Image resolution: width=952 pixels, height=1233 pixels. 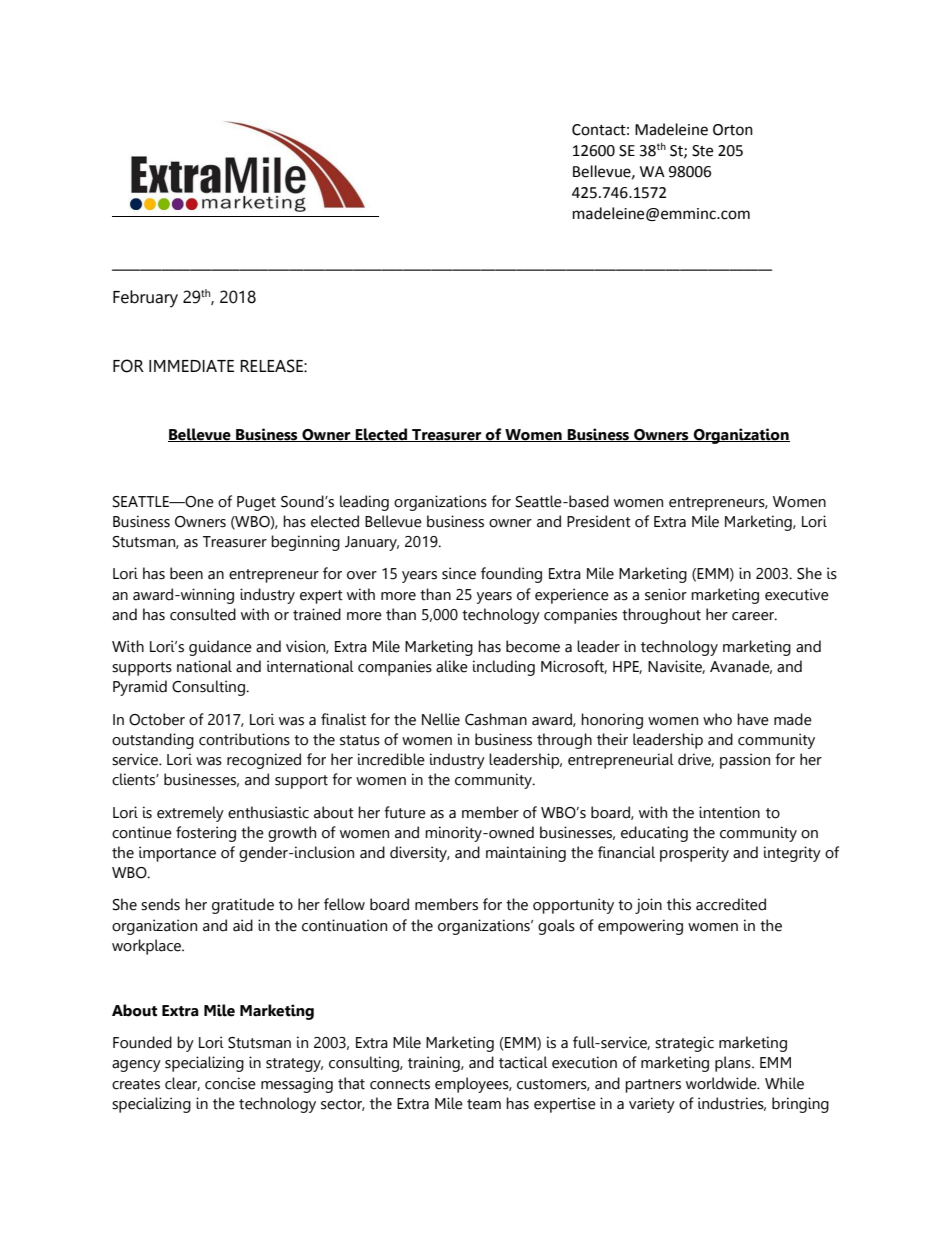 I want to click on worldwide, so click(x=722, y=1083).
